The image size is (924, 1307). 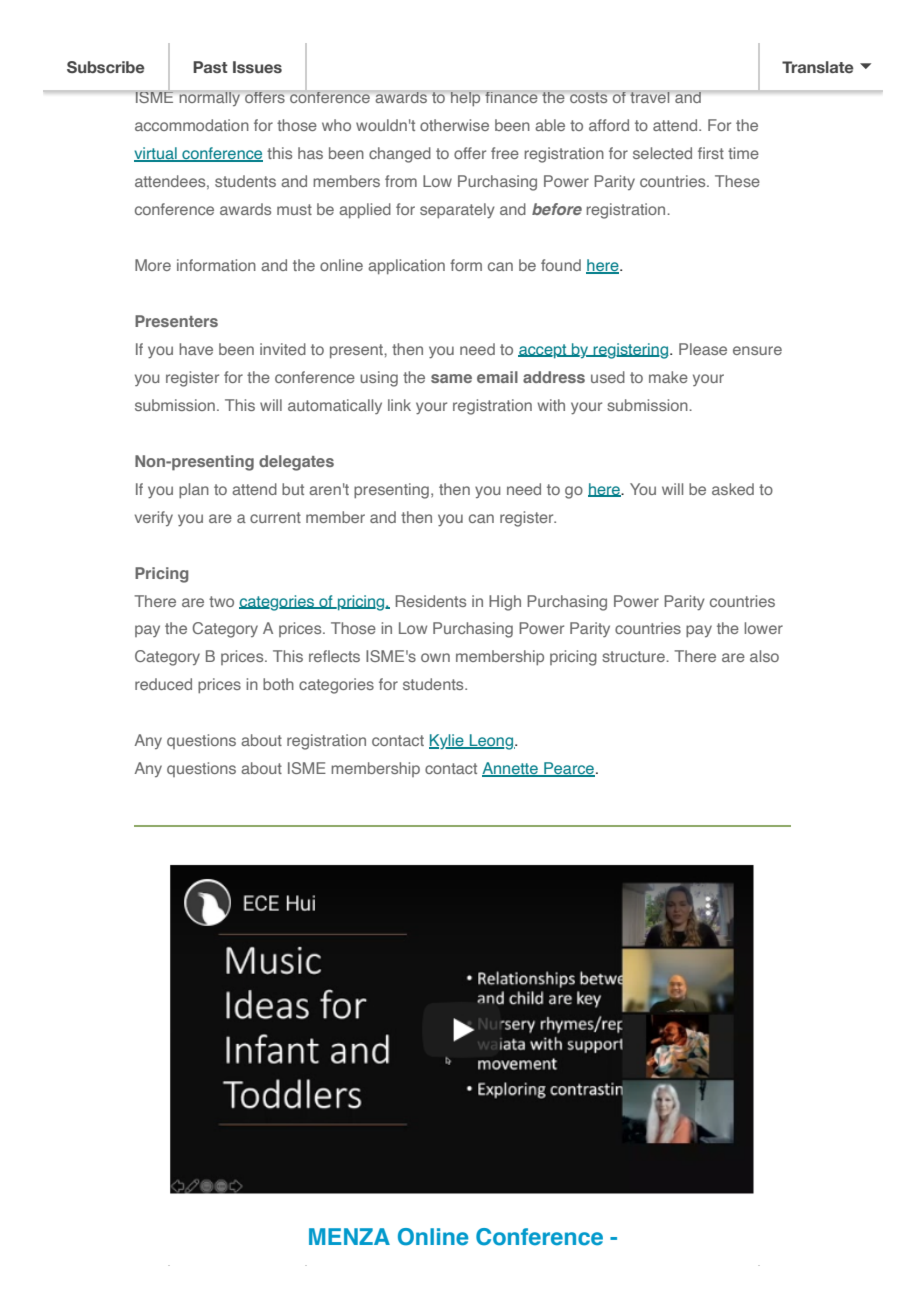 What do you see at coordinates (650, 96) in the screenshot?
I see `travel` at bounding box center [650, 96].
